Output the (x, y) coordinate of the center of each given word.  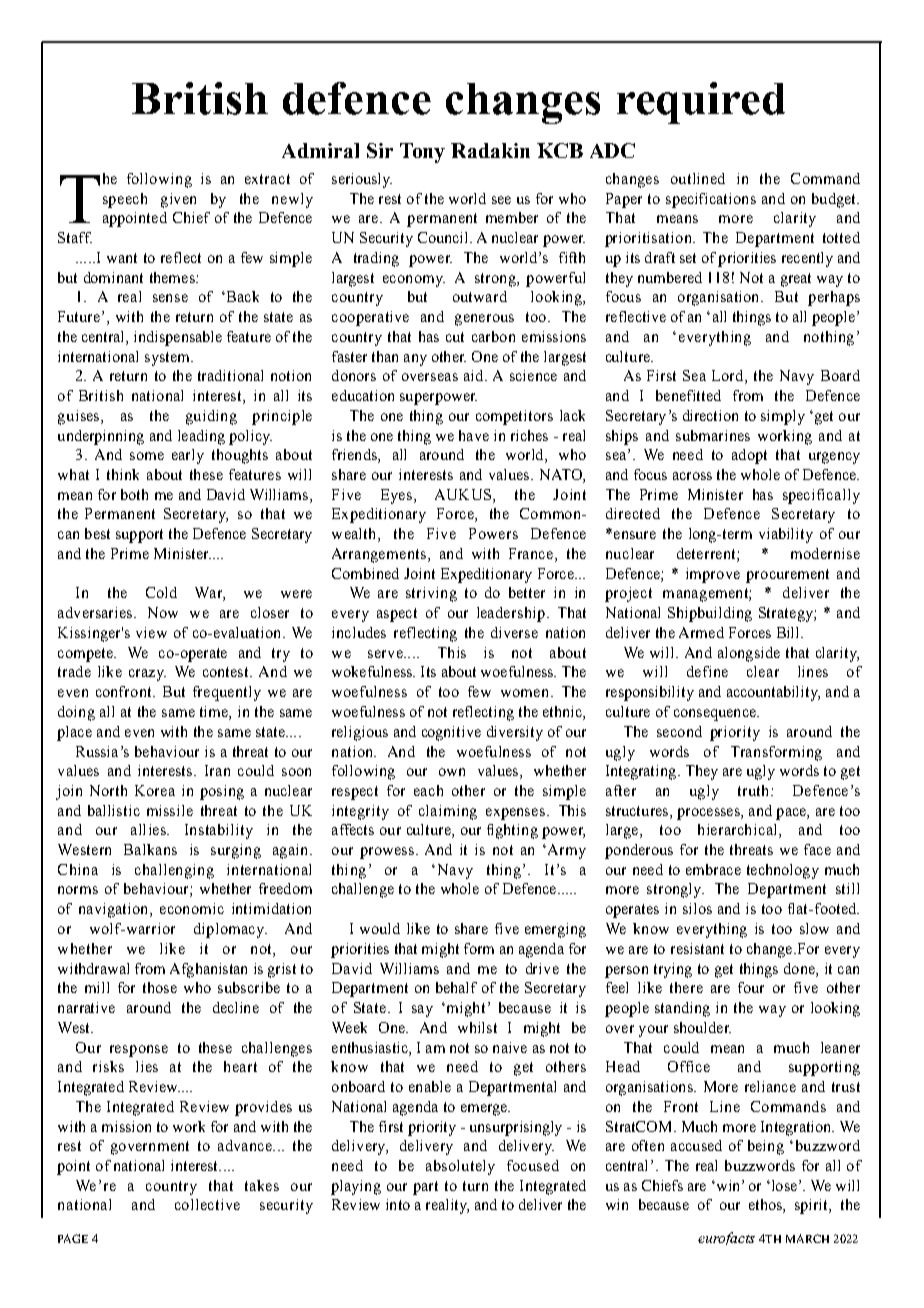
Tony (422, 153)
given (178, 200)
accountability (773, 693)
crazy (147, 675)
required (701, 103)
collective (207, 1204)
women (526, 693)
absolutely (460, 1167)
